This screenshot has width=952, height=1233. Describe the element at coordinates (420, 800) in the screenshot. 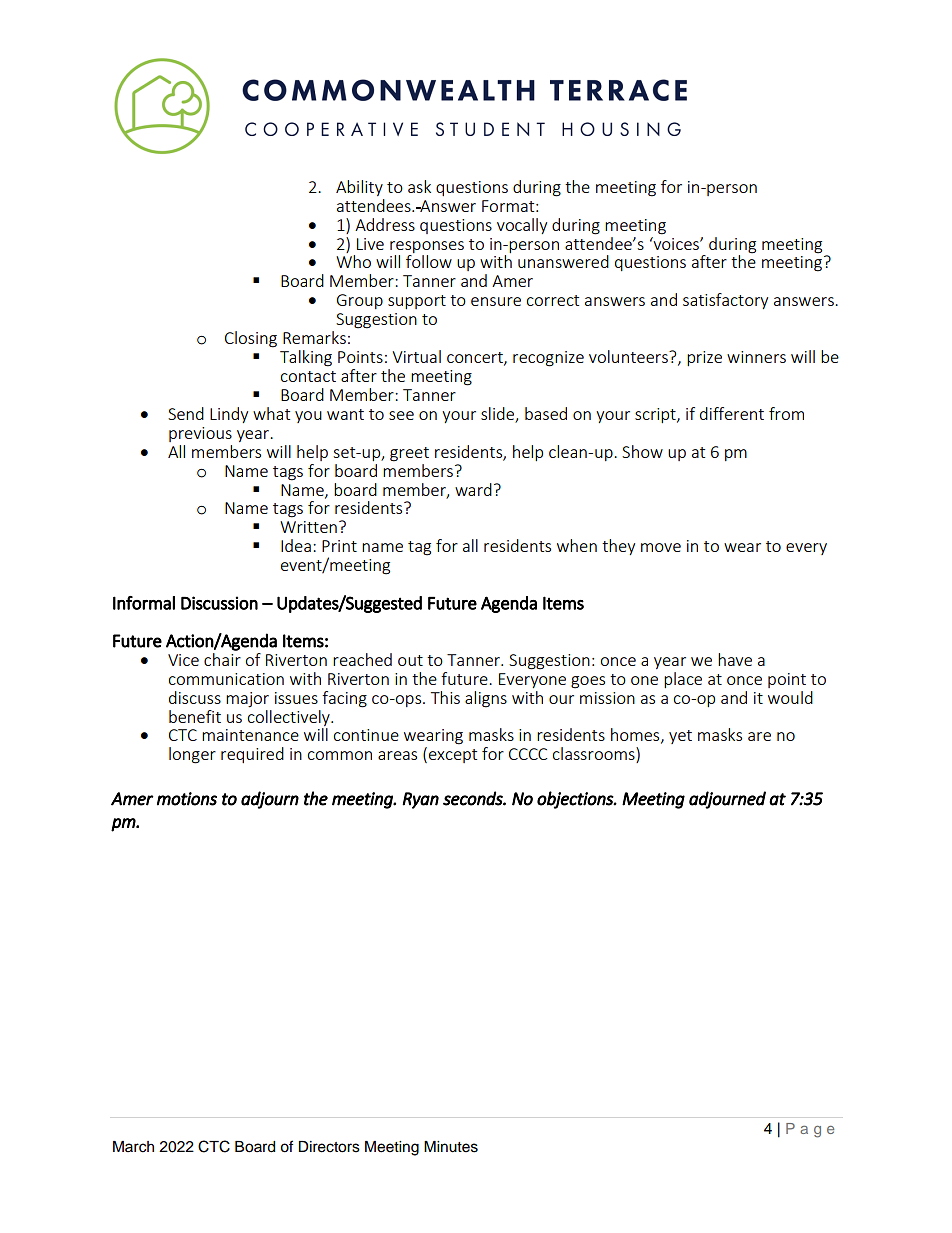

I see `Ryan` at that location.
